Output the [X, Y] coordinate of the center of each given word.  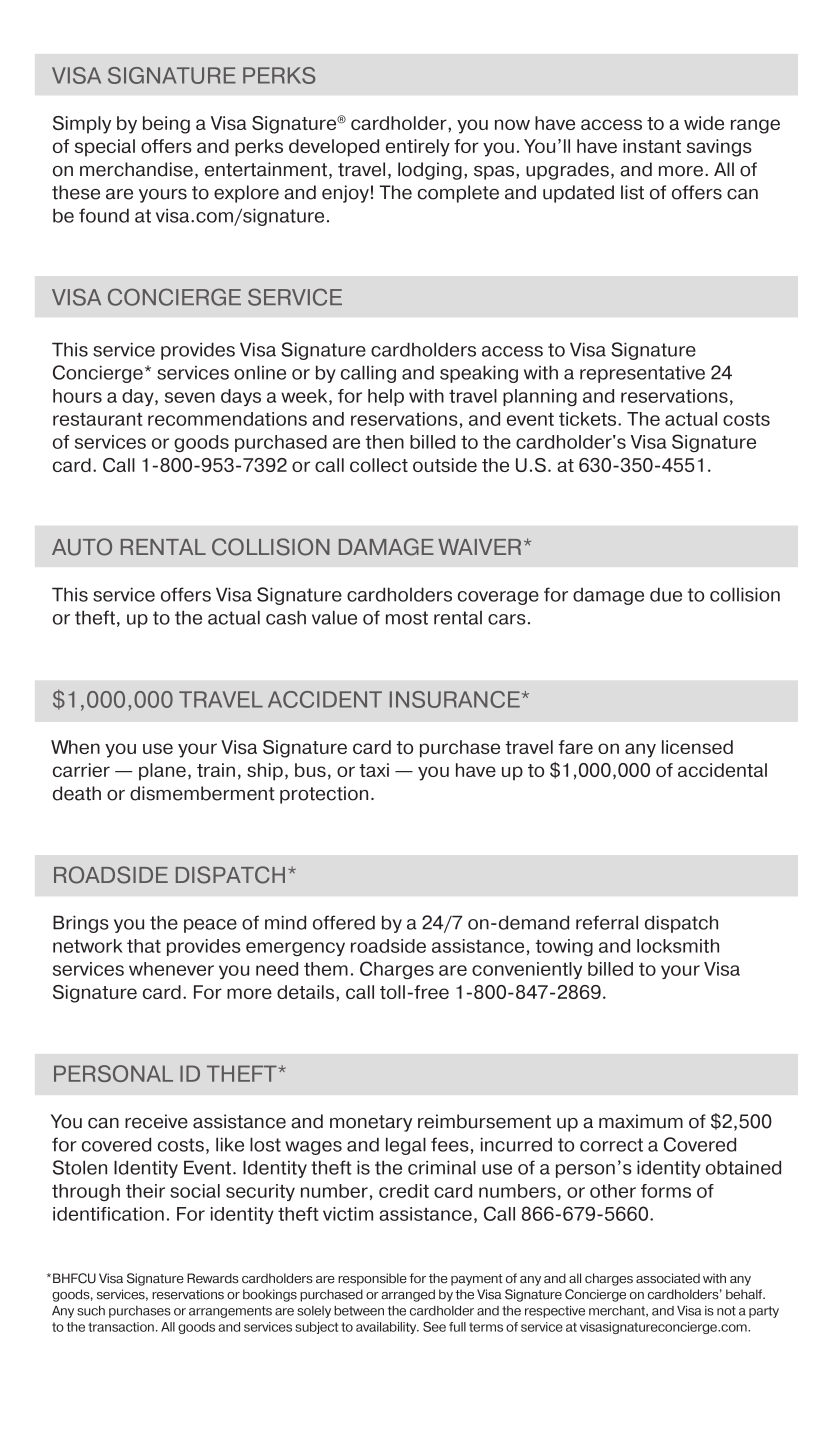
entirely [418, 148]
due [666, 594]
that [144, 946]
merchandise [136, 169]
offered [344, 922]
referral [607, 922]
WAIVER [479, 547]
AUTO [82, 547]
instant [652, 146]
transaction [121, 1327]
